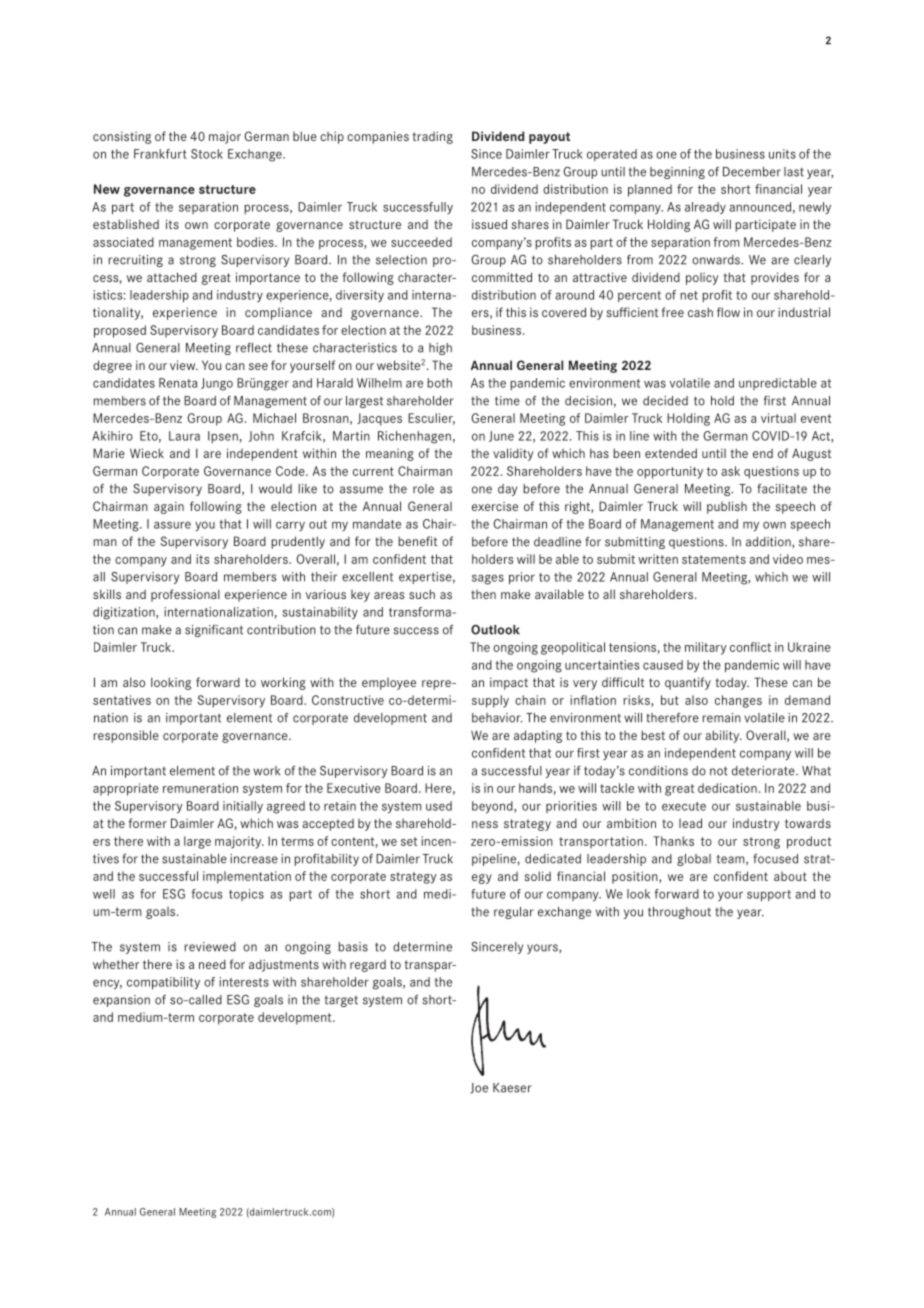 The width and height of the screenshot is (924, 1308). Describe the element at coordinates (178, 383) in the screenshot. I see `Renata` at that location.
